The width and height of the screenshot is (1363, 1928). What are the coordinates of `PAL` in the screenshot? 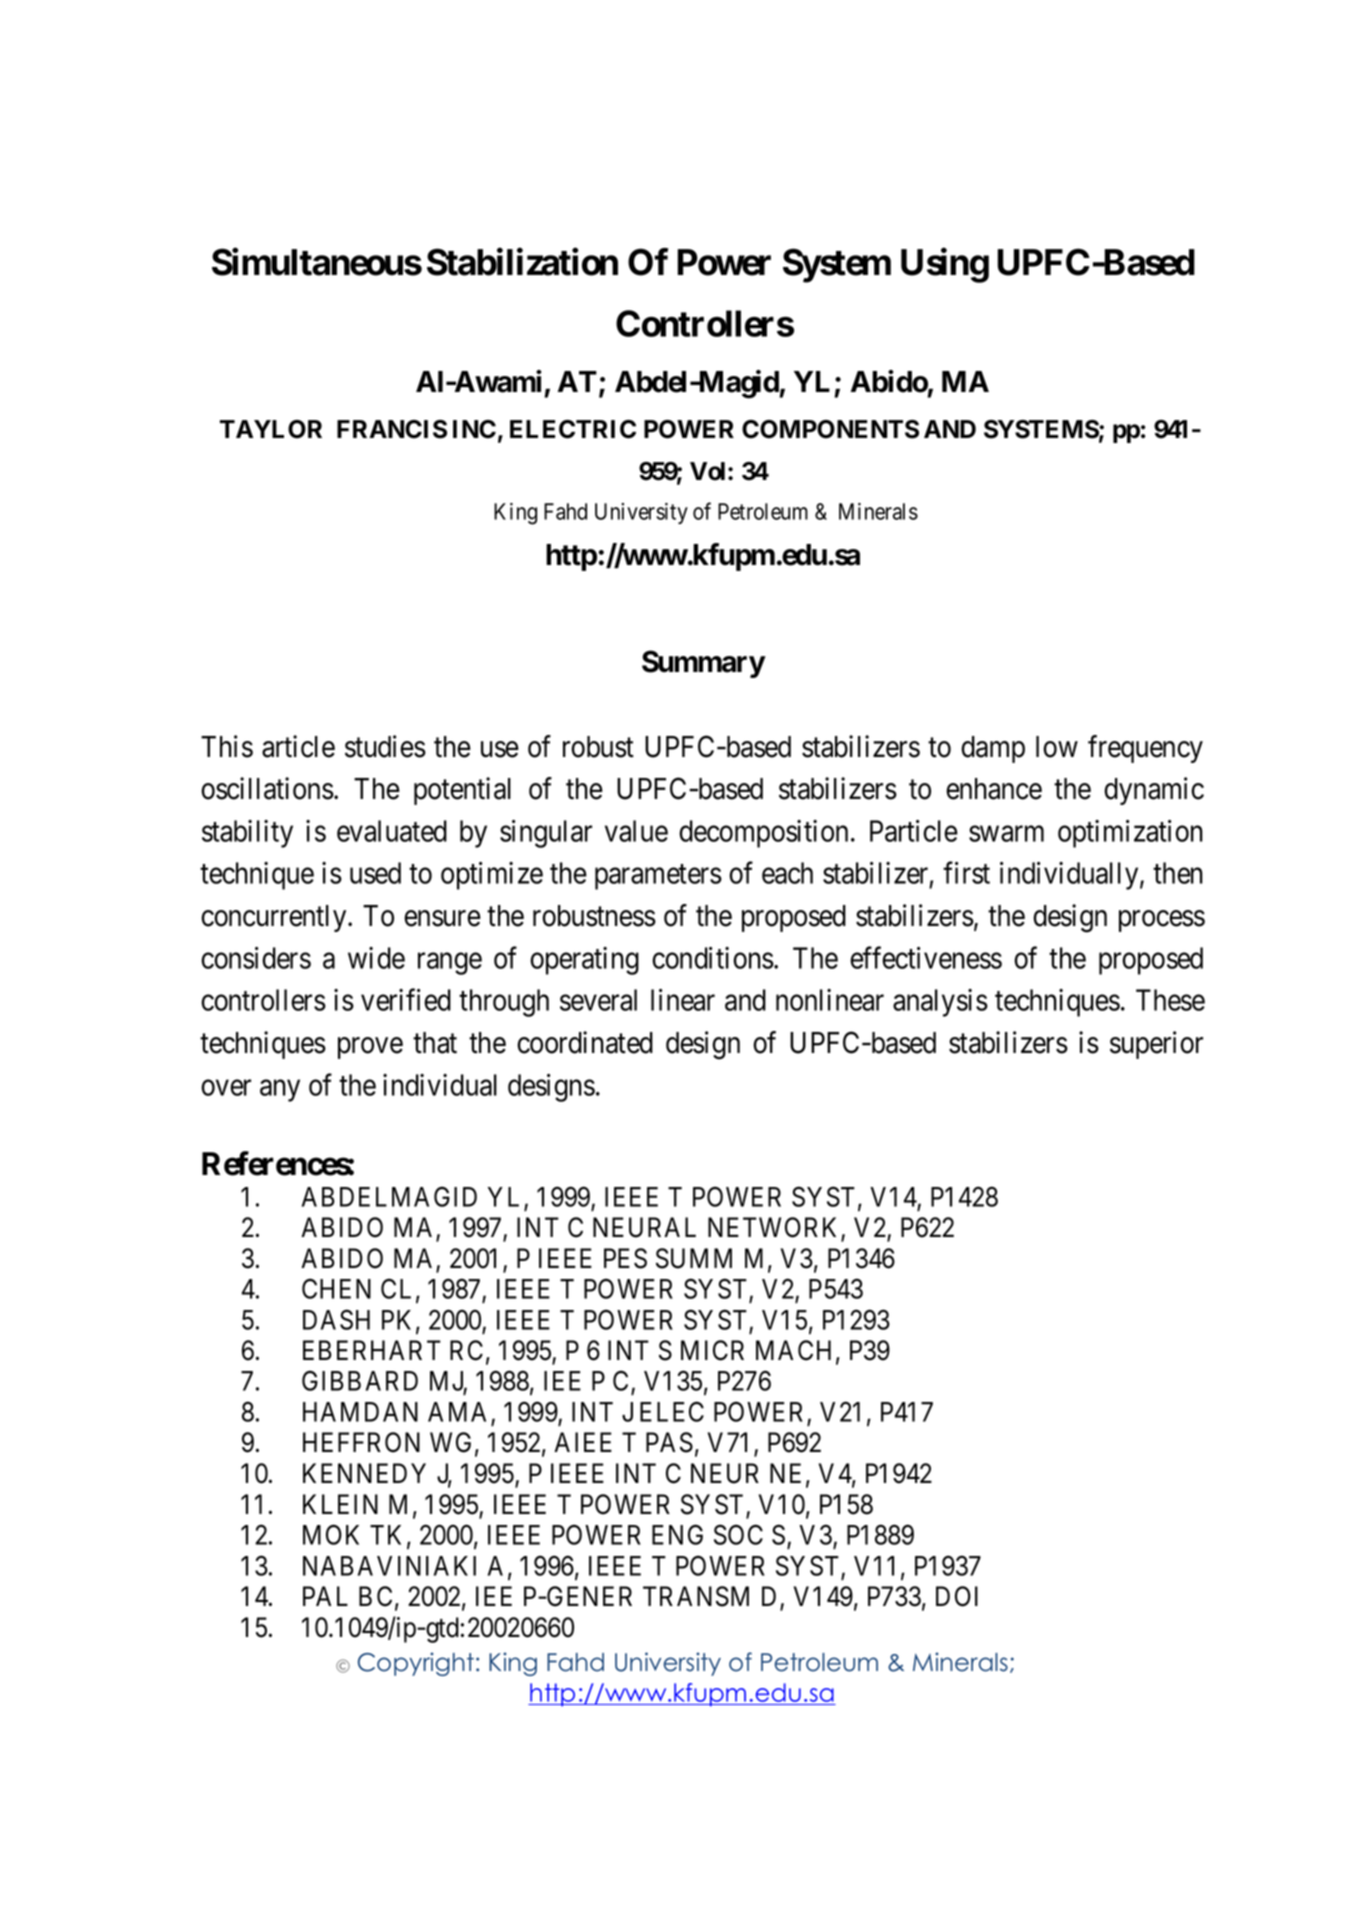 It's located at (325, 1596).
